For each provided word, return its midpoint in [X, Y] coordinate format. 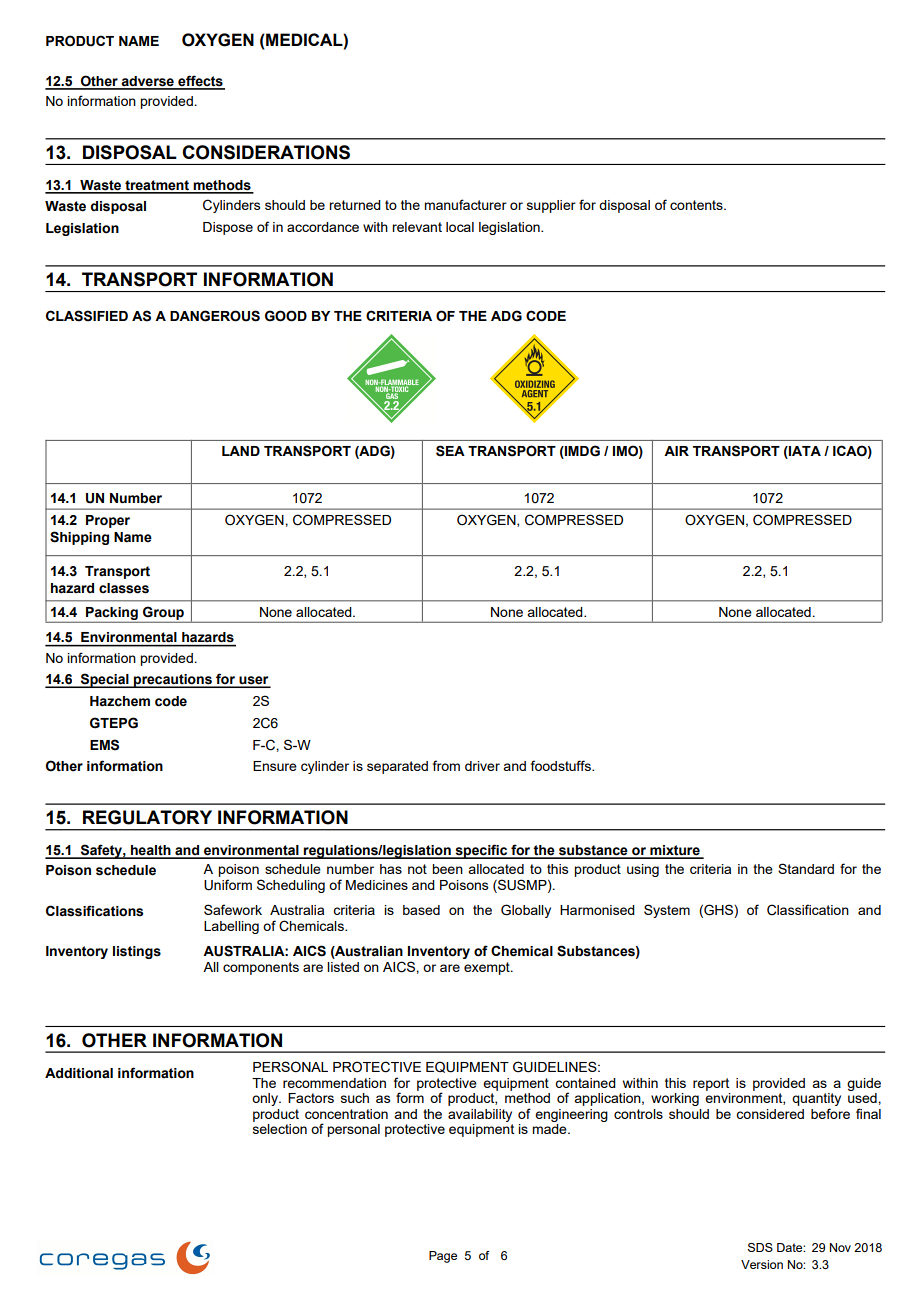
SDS [760, 1247]
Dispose [228, 228]
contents [697, 205]
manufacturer [465, 204]
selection [280, 1127]
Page [443, 1257]
